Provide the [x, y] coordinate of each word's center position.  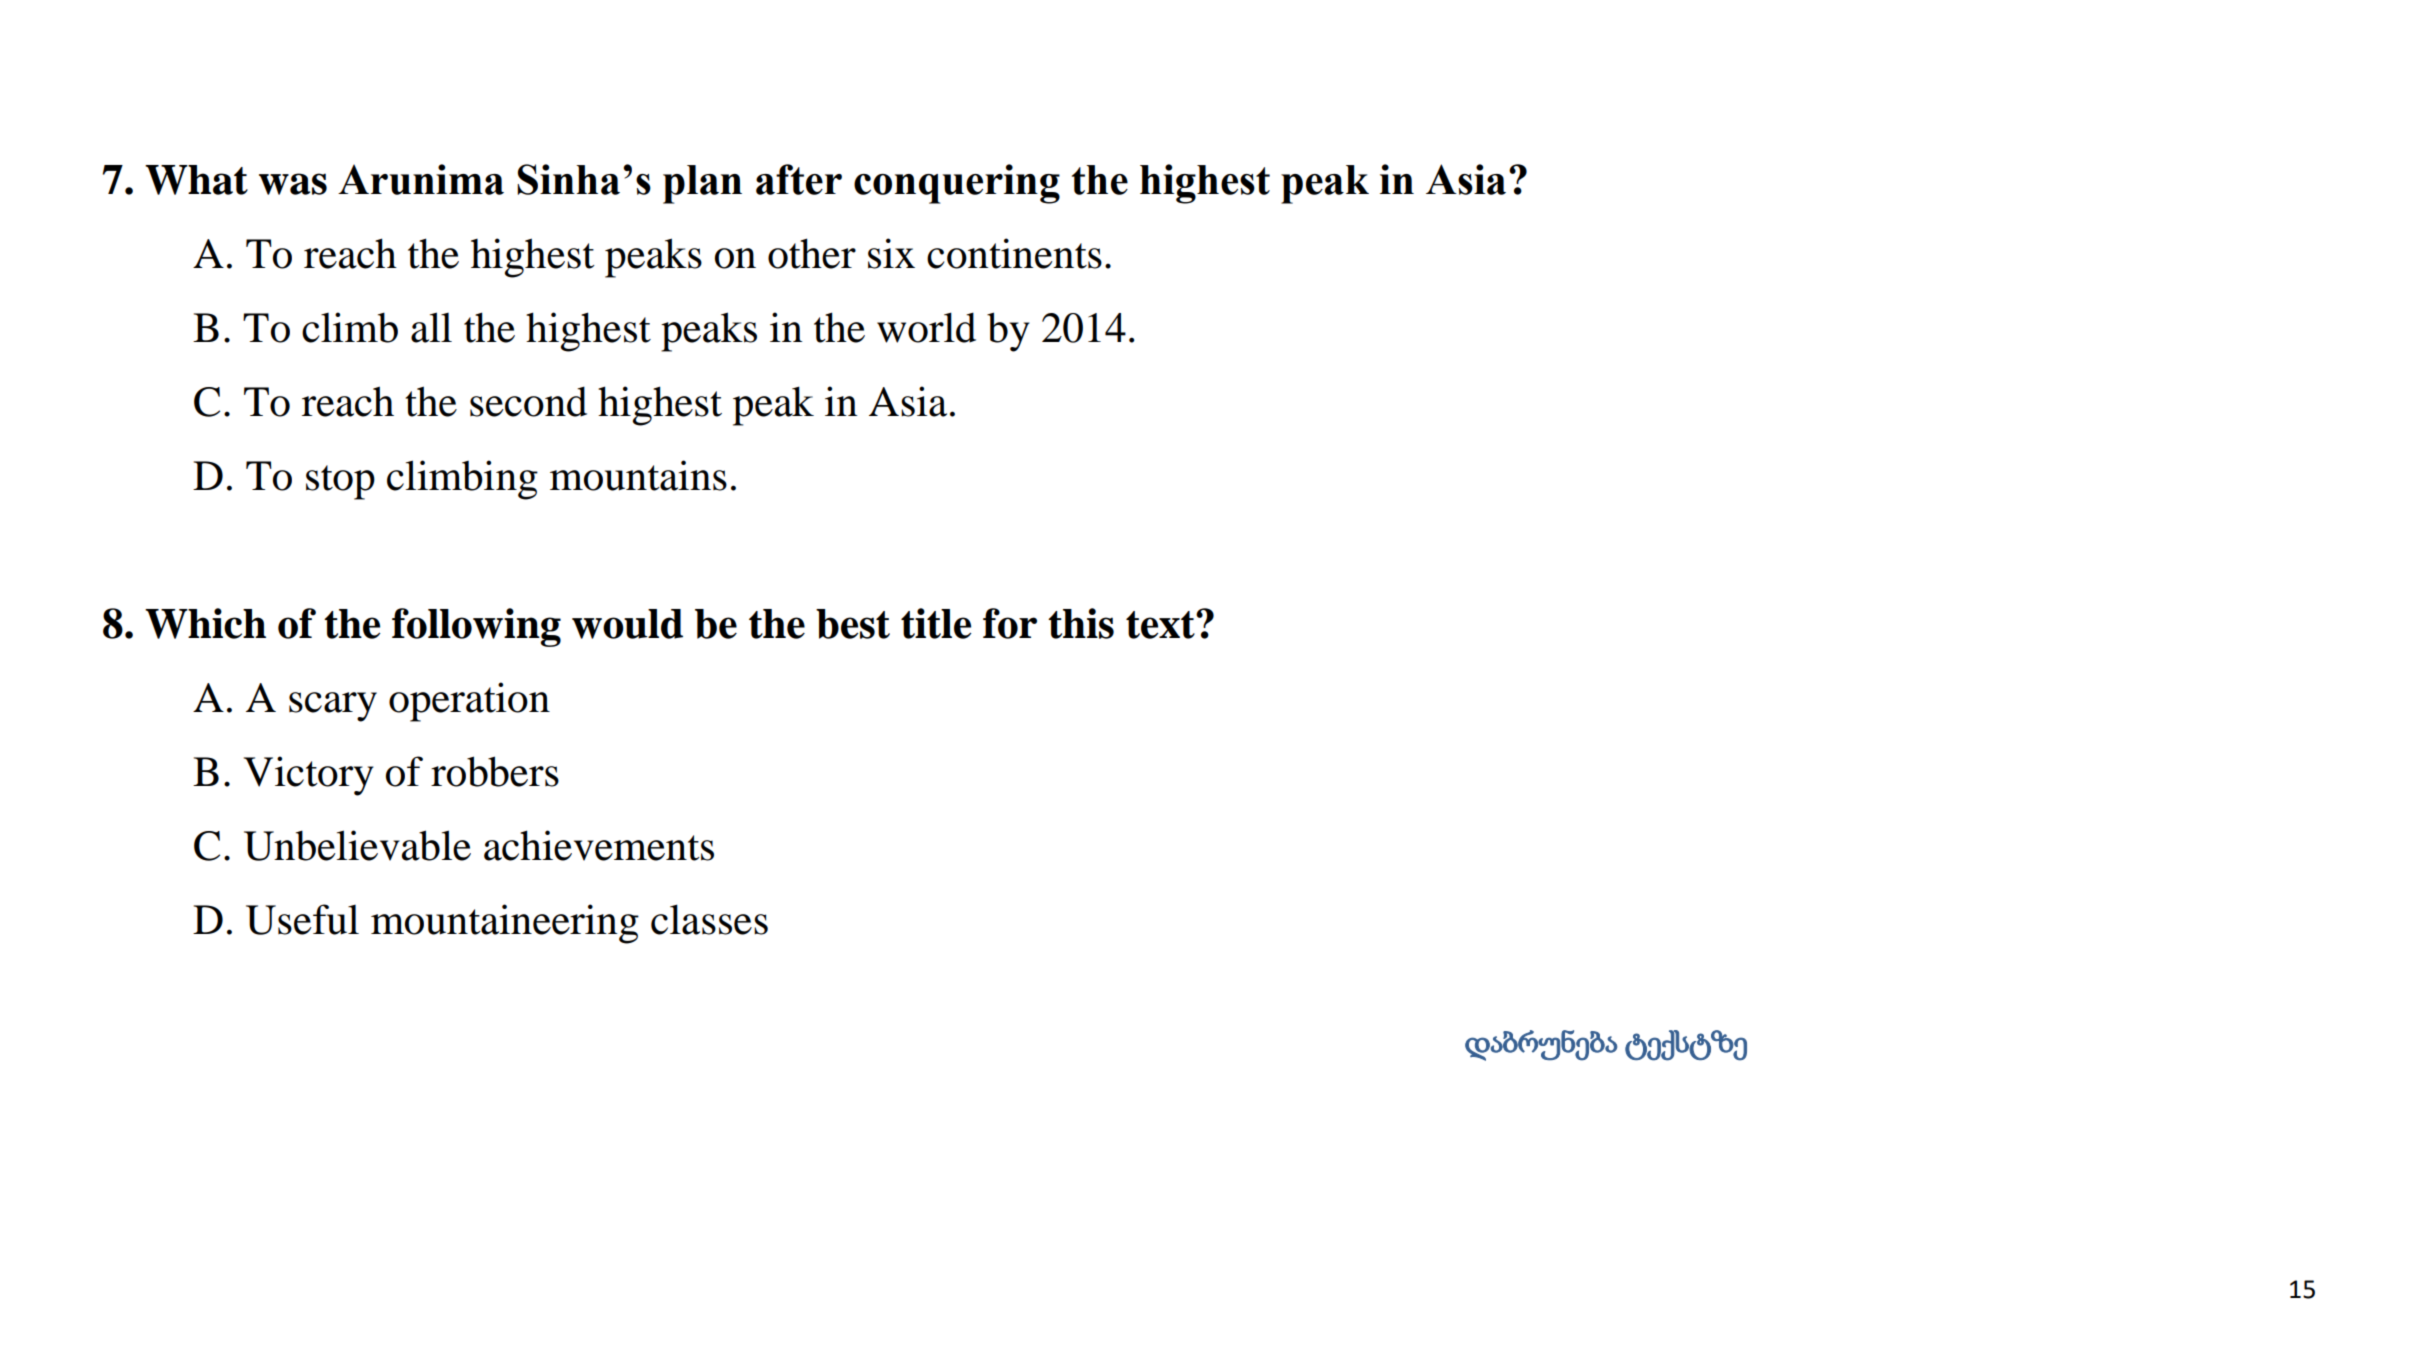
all [431, 327]
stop [340, 482]
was [293, 184]
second [528, 401]
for [1010, 623]
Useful [302, 919]
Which [205, 623]
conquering [957, 184]
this [1081, 623]
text [1161, 625]
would [627, 624]
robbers [495, 771]
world [926, 327]
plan [702, 184]
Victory [309, 776]
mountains [638, 475]
